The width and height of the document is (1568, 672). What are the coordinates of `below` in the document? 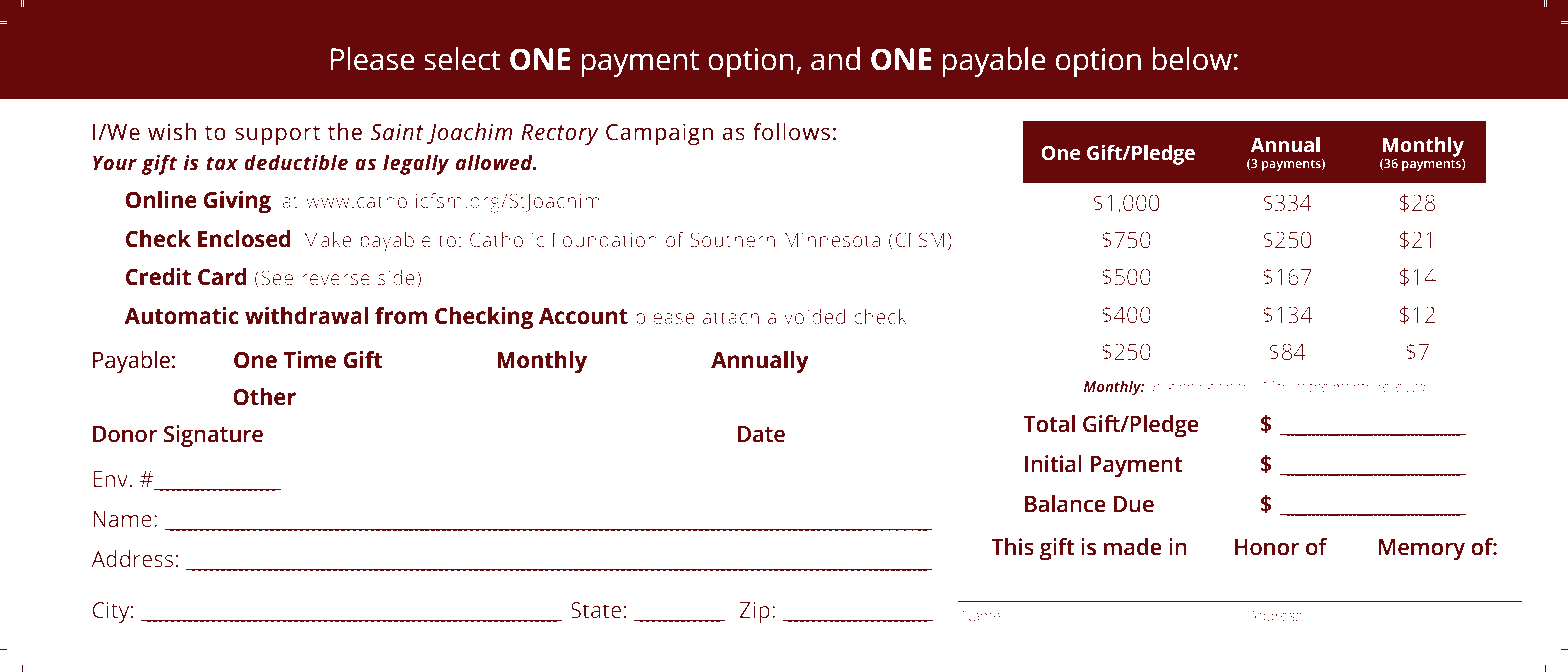 It's located at (1192, 59).
